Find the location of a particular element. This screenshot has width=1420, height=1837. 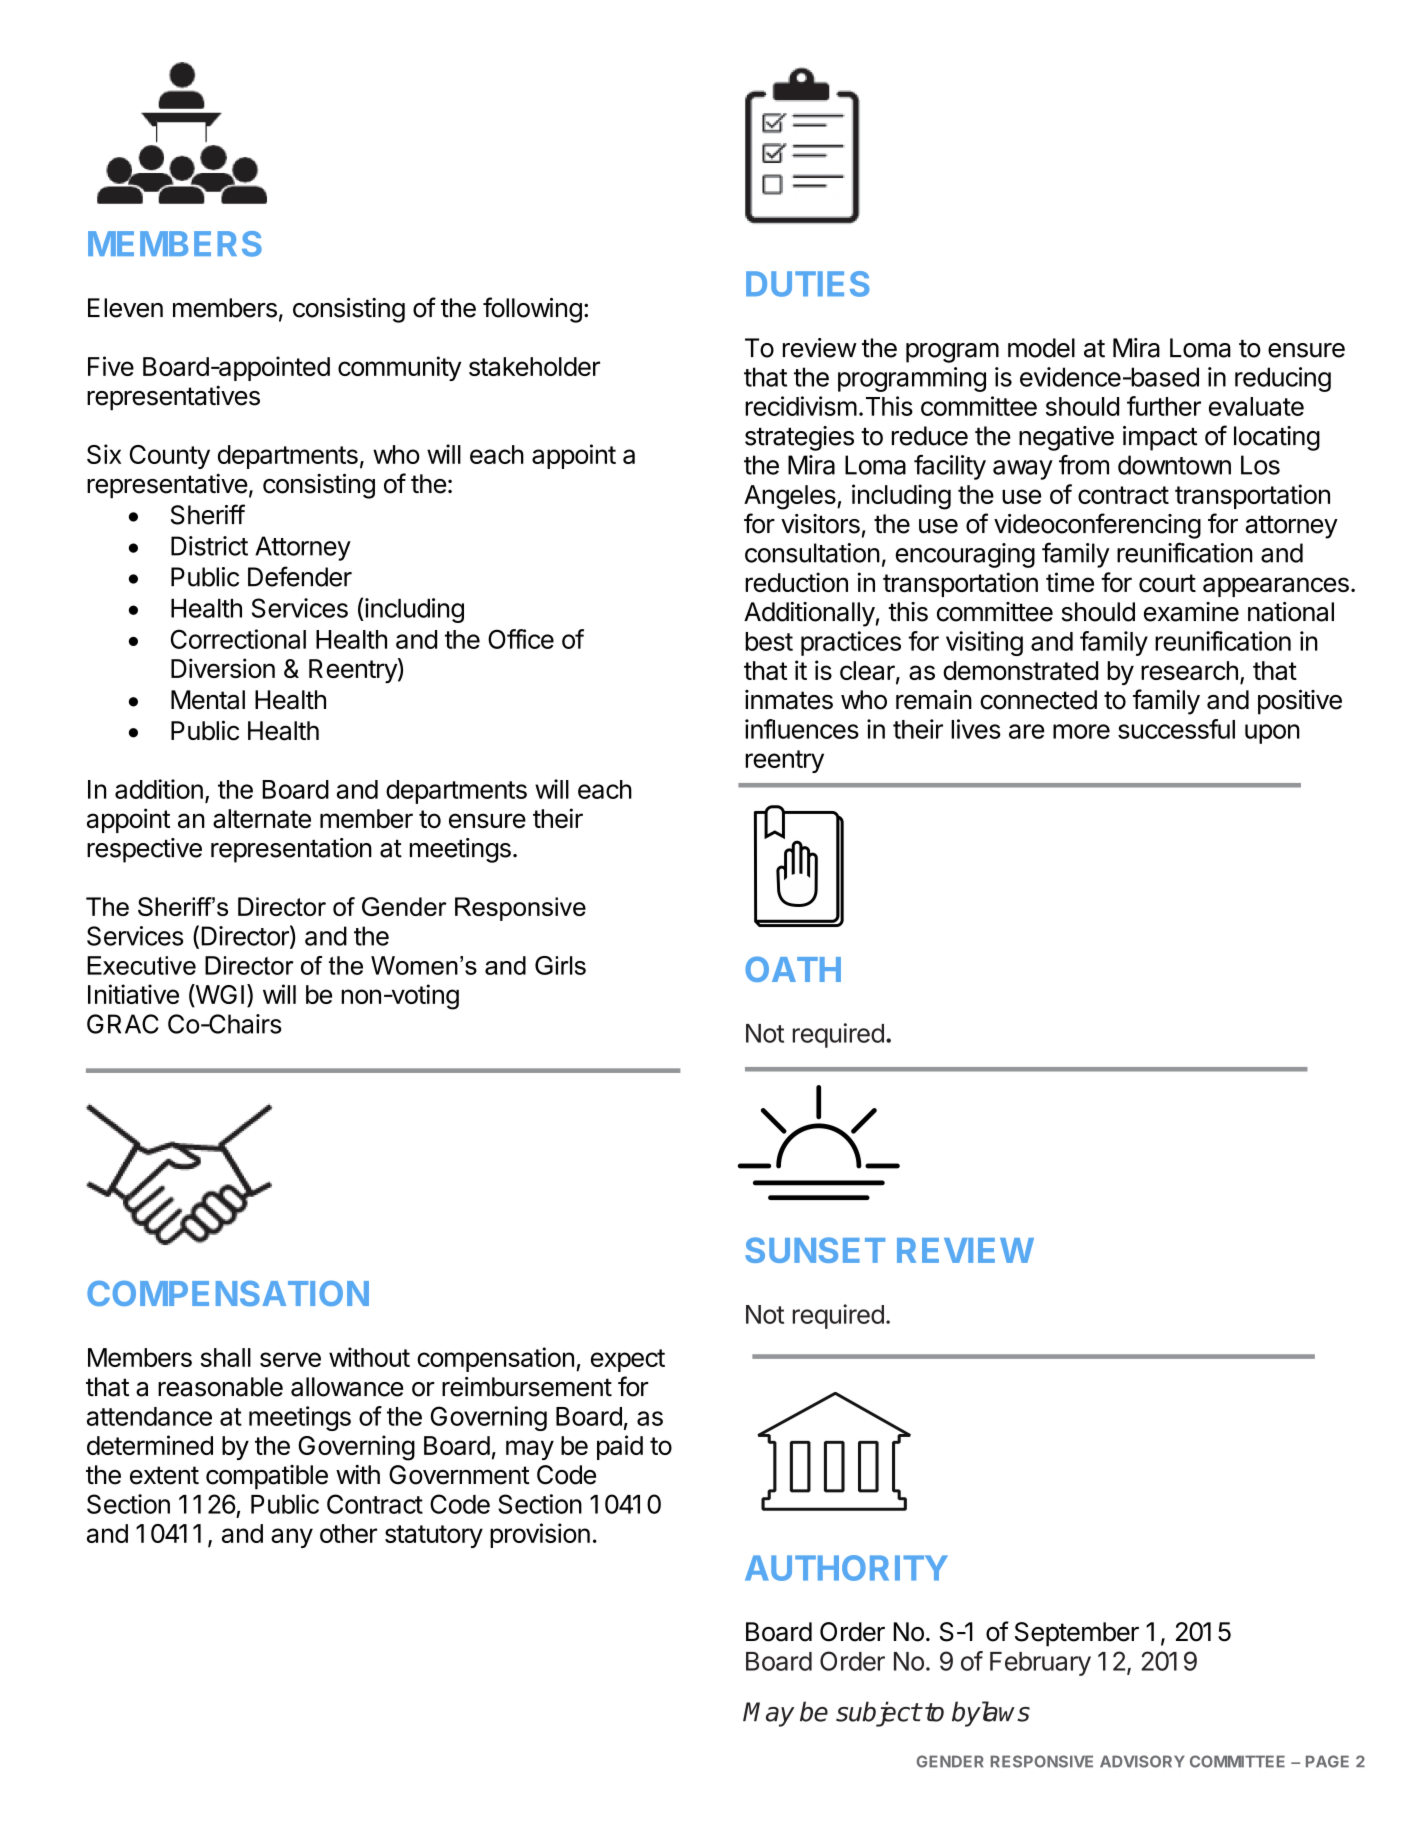

successful is located at coordinates (1176, 729).
